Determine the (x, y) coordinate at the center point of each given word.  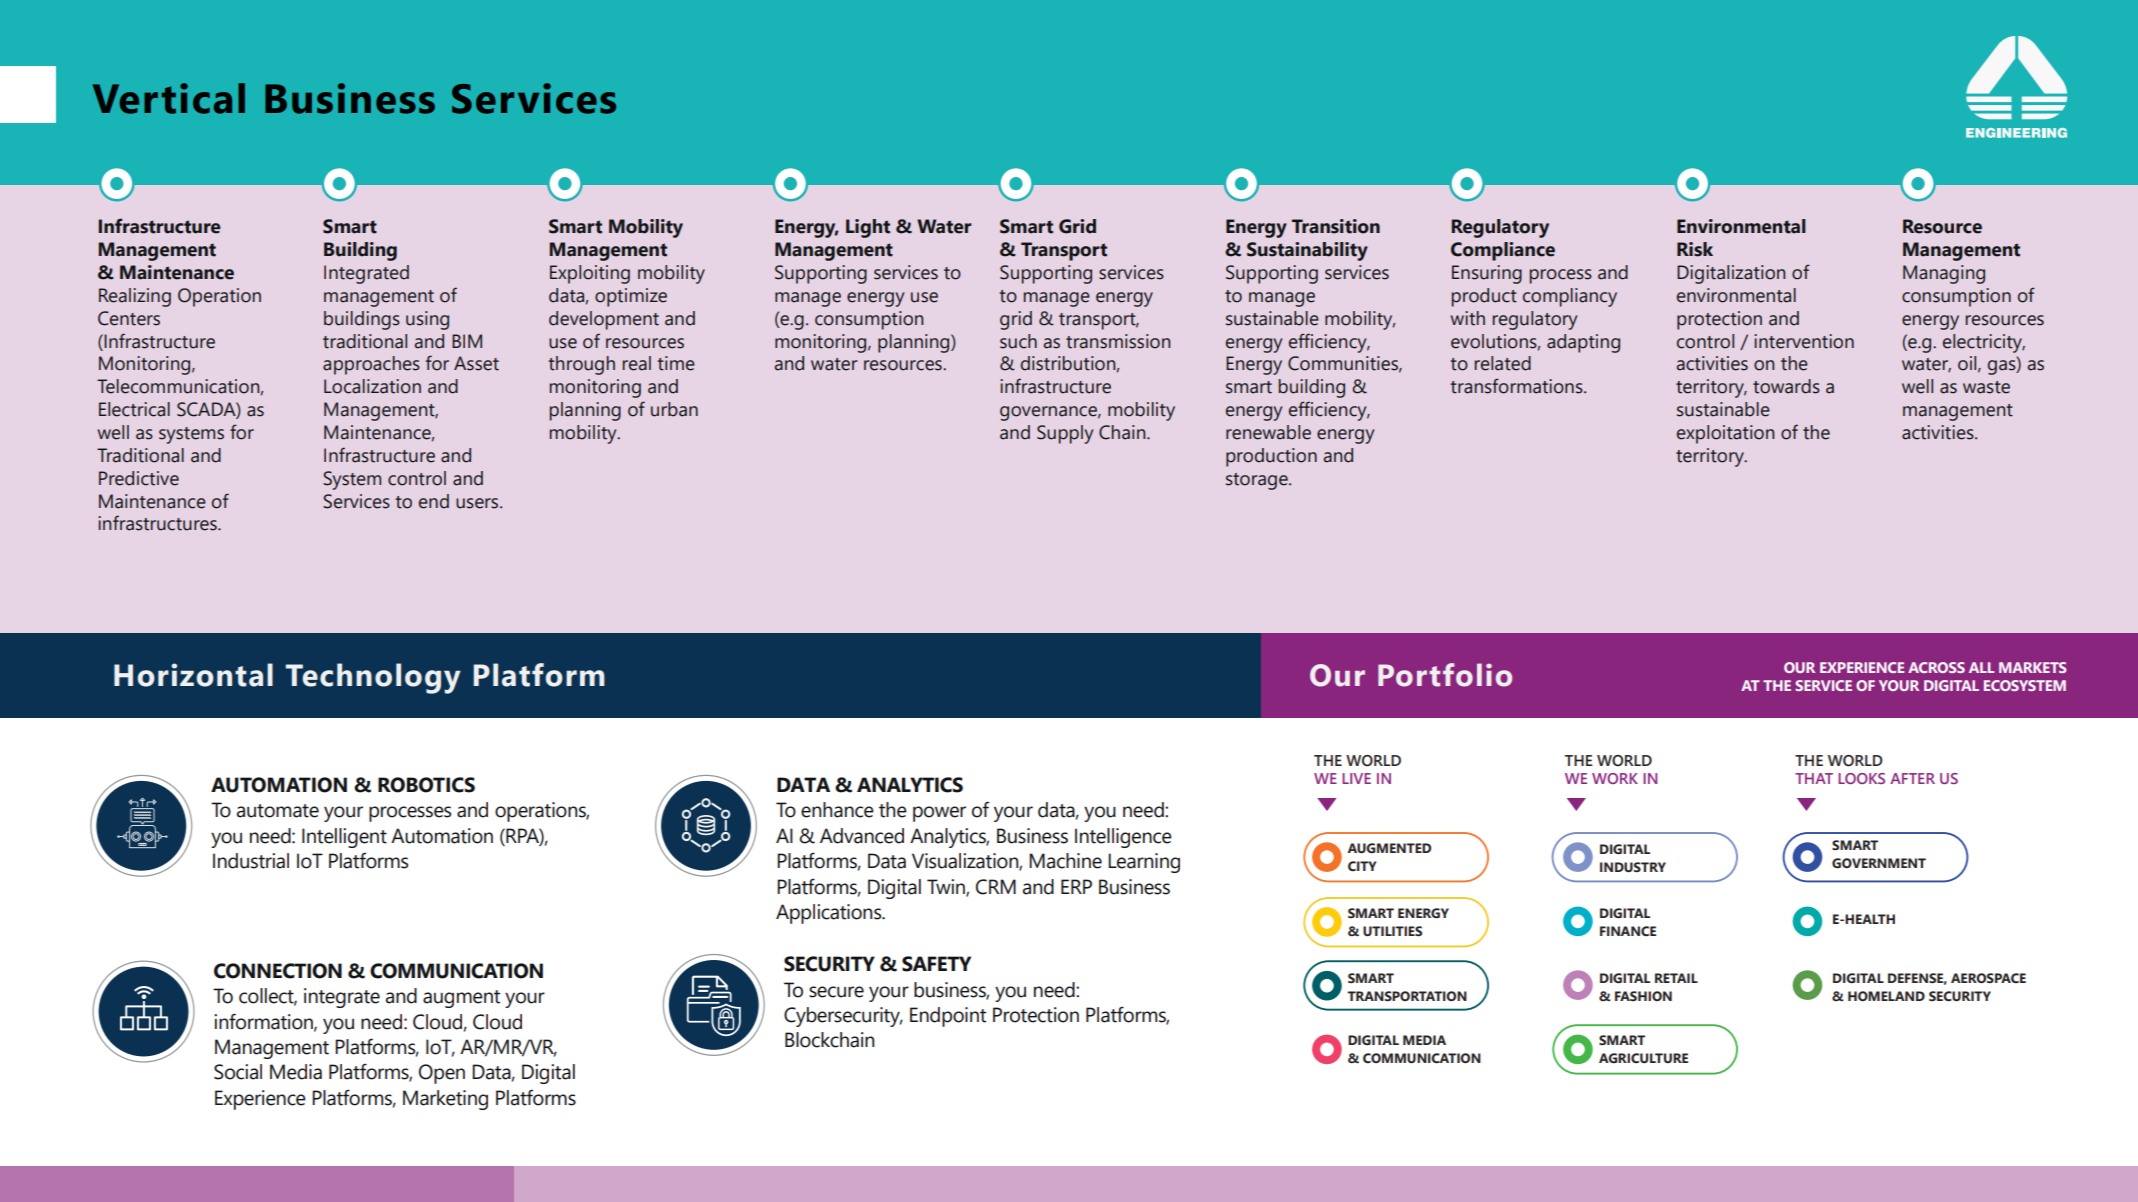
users (478, 503)
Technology (373, 678)
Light (868, 228)
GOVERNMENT (1879, 863)
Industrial (251, 861)
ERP (1076, 886)
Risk (1695, 249)
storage (1258, 481)
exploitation (1725, 434)
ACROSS (1936, 667)
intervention (1804, 341)
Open (442, 1074)
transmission (1118, 341)
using (427, 320)
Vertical (169, 98)
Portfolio (1445, 675)
